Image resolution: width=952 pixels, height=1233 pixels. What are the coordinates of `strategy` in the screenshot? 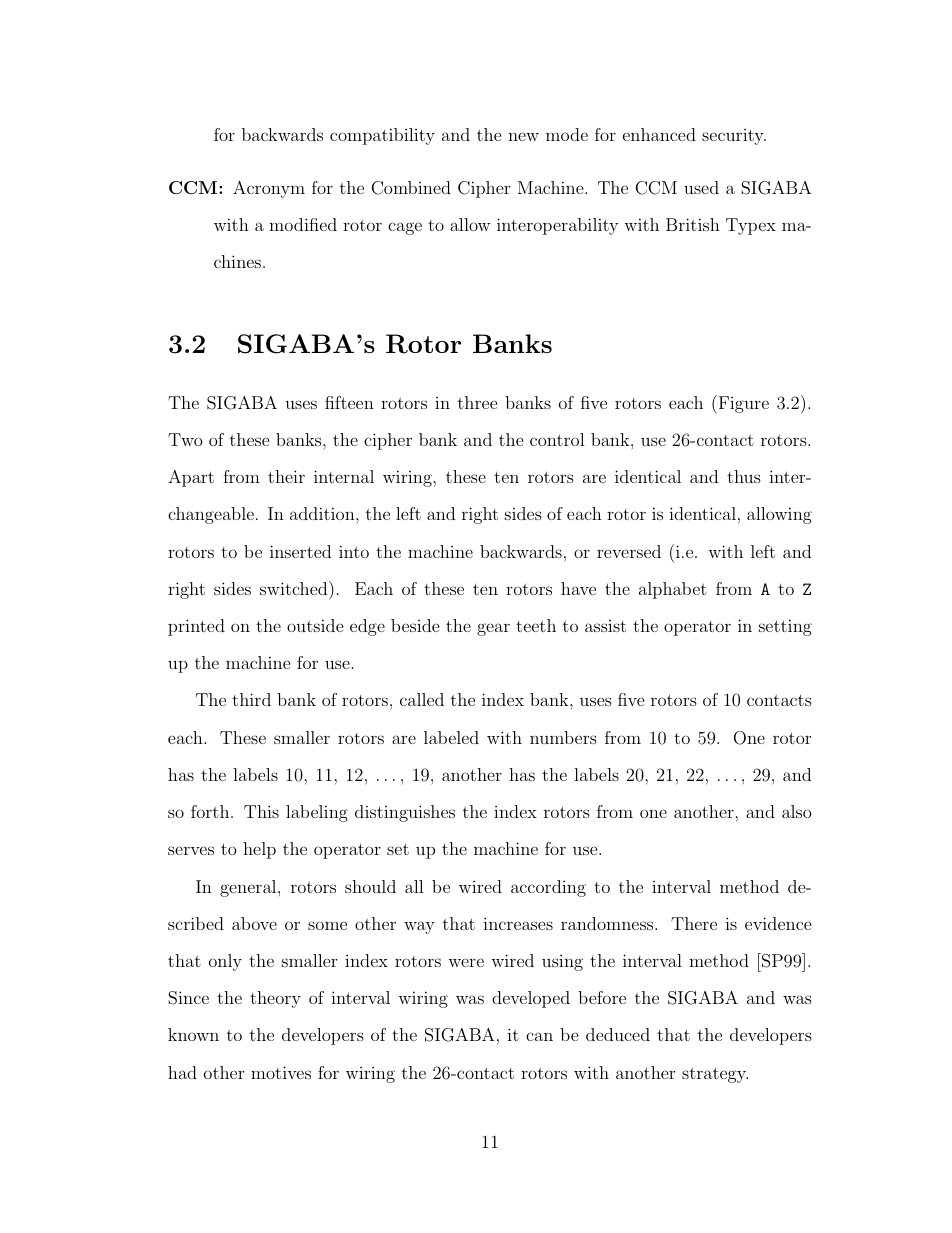 It's located at (715, 1075).
